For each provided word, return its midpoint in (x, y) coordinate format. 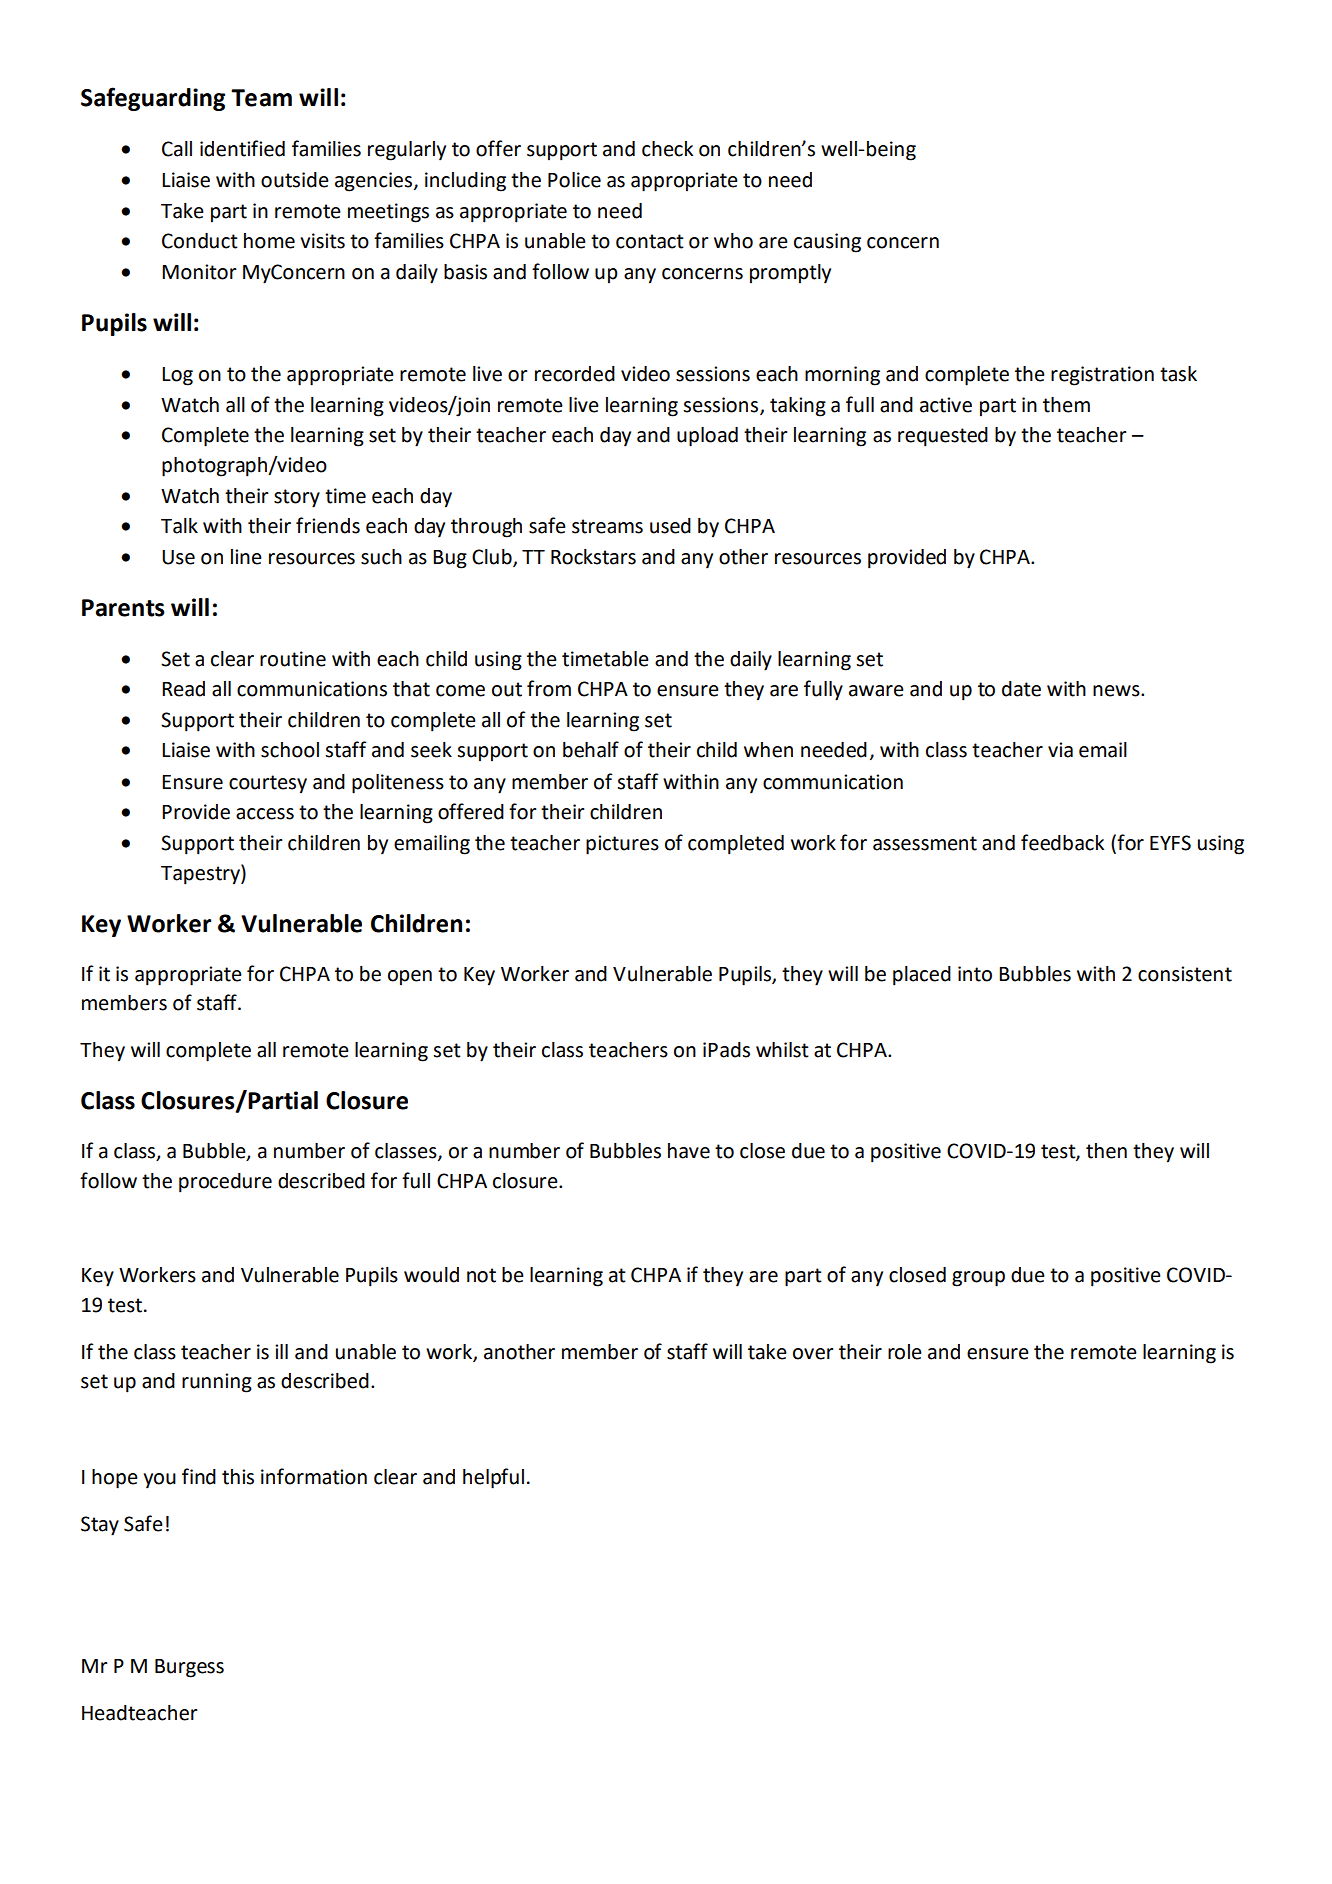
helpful (493, 1478)
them (1066, 405)
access (265, 814)
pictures (622, 845)
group (978, 1279)
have (689, 1151)
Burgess (189, 1668)
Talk (179, 526)
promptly (790, 274)
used (670, 526)
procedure (225, 1183)
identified (242, 148)
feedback (1062, 842)
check (667, 149)
